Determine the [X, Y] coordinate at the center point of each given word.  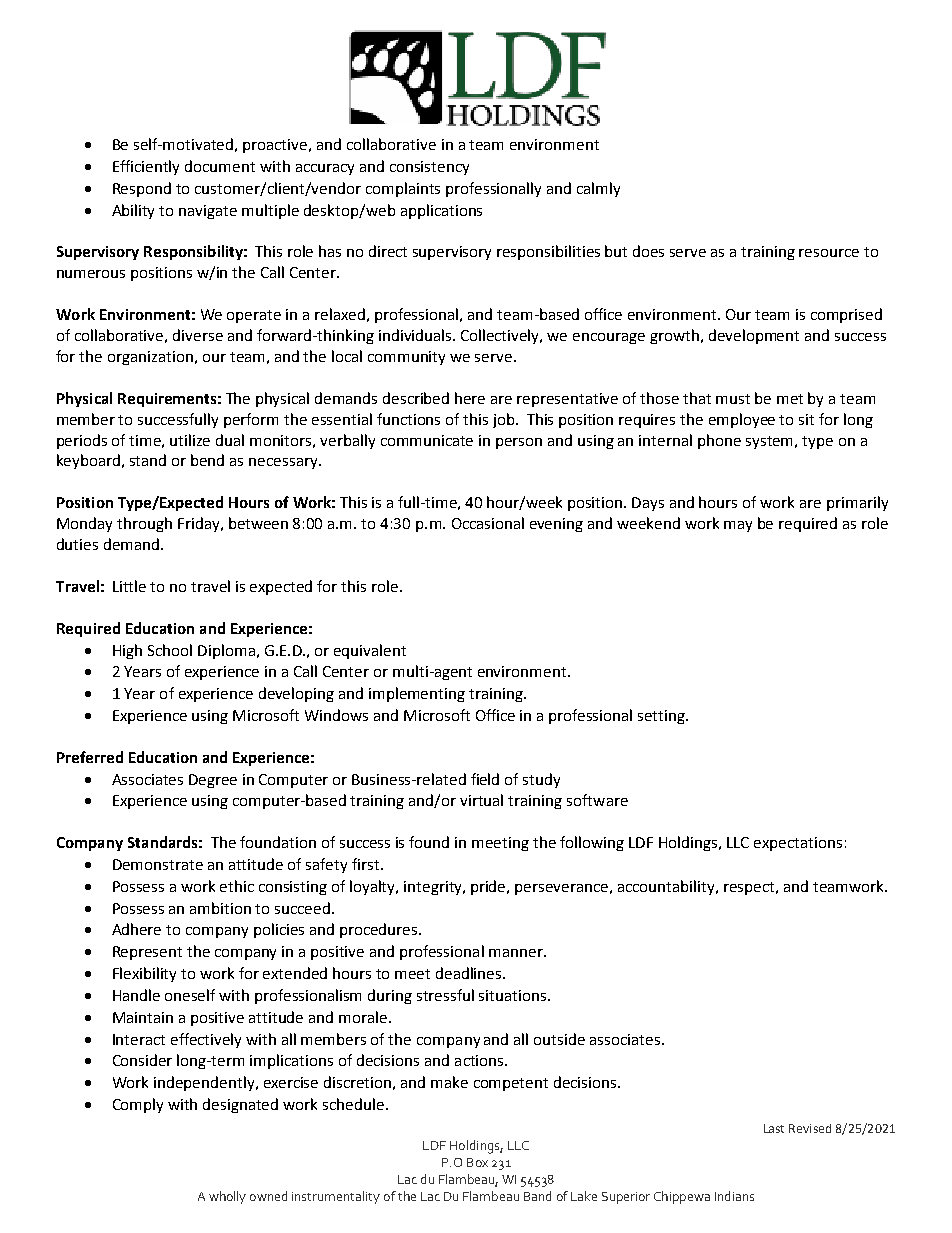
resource [829, 253]
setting [662, 717]
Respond [142, 189]
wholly [227, 1197]
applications [441, 211]
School [170, 650]
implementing [417, 694]
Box [477, 1162]
